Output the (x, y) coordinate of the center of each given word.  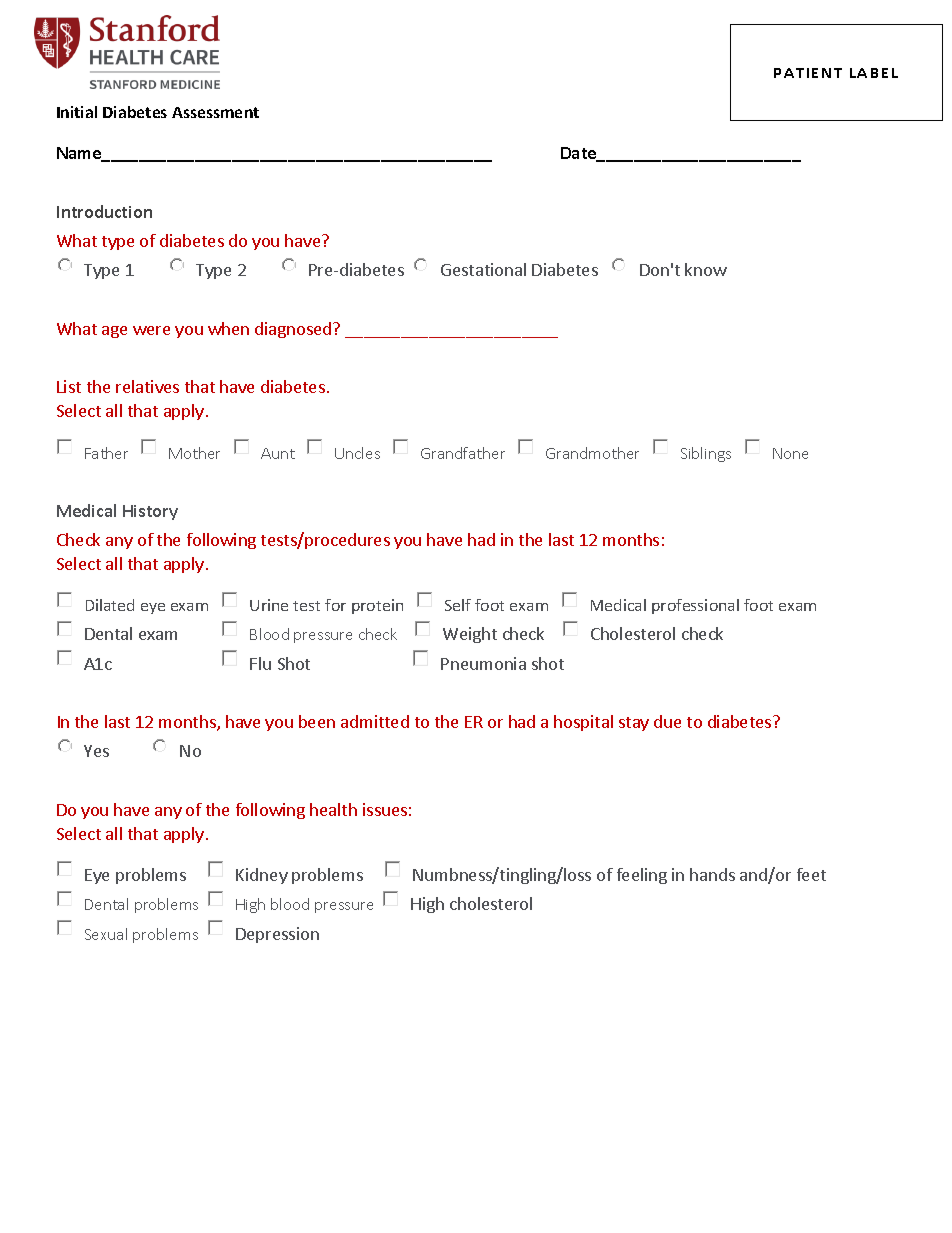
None (790, 453)
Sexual (106, 934)
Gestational (483, 269)
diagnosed (293, 330)
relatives (147, 386)
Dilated (110, 605)
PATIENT (808, 73)
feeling (642, 876)
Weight (470, 635)
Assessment (215, 112)
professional (695, 606)
